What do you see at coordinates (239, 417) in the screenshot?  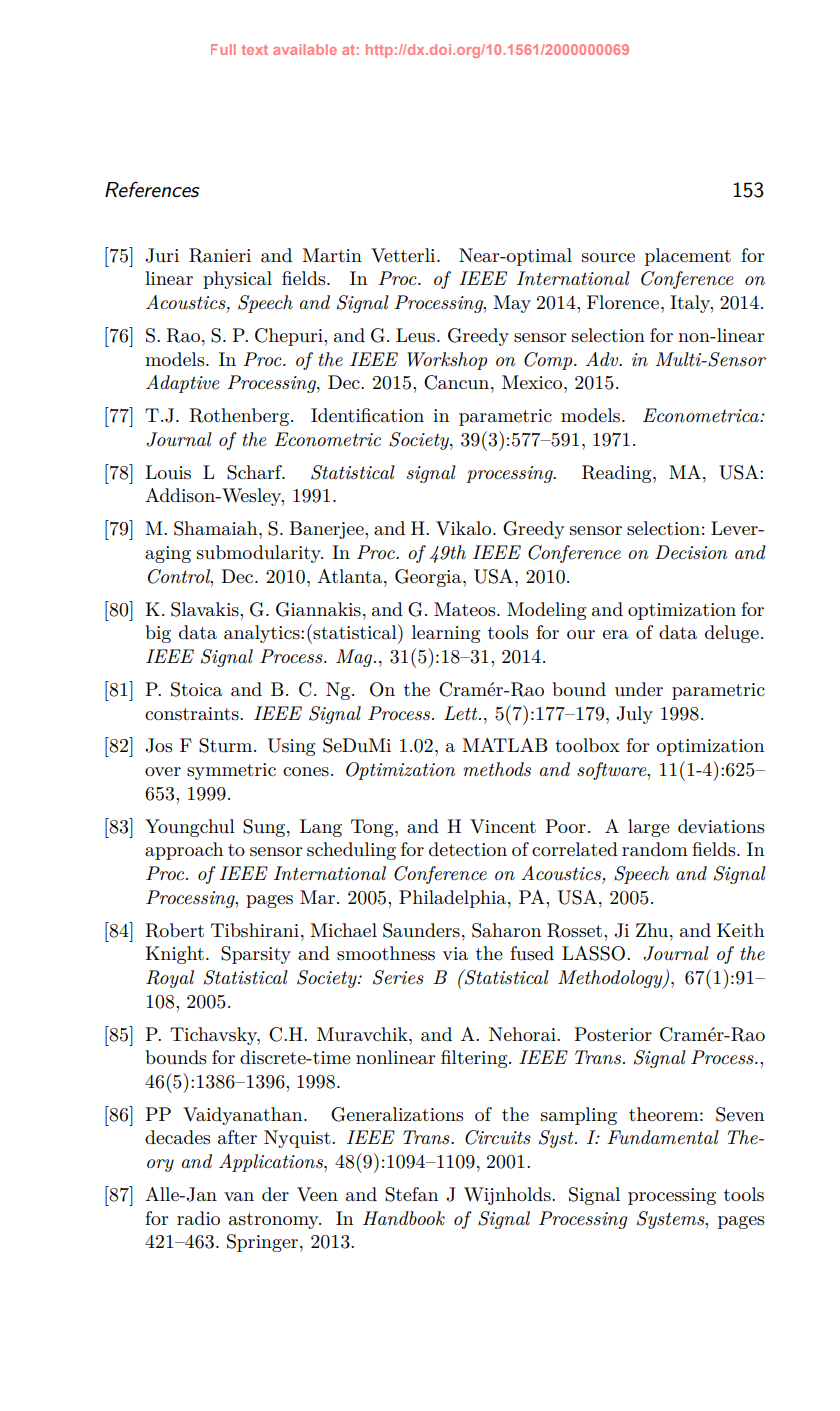 I see `Rothenberg` at bounding box center [239, 417].
